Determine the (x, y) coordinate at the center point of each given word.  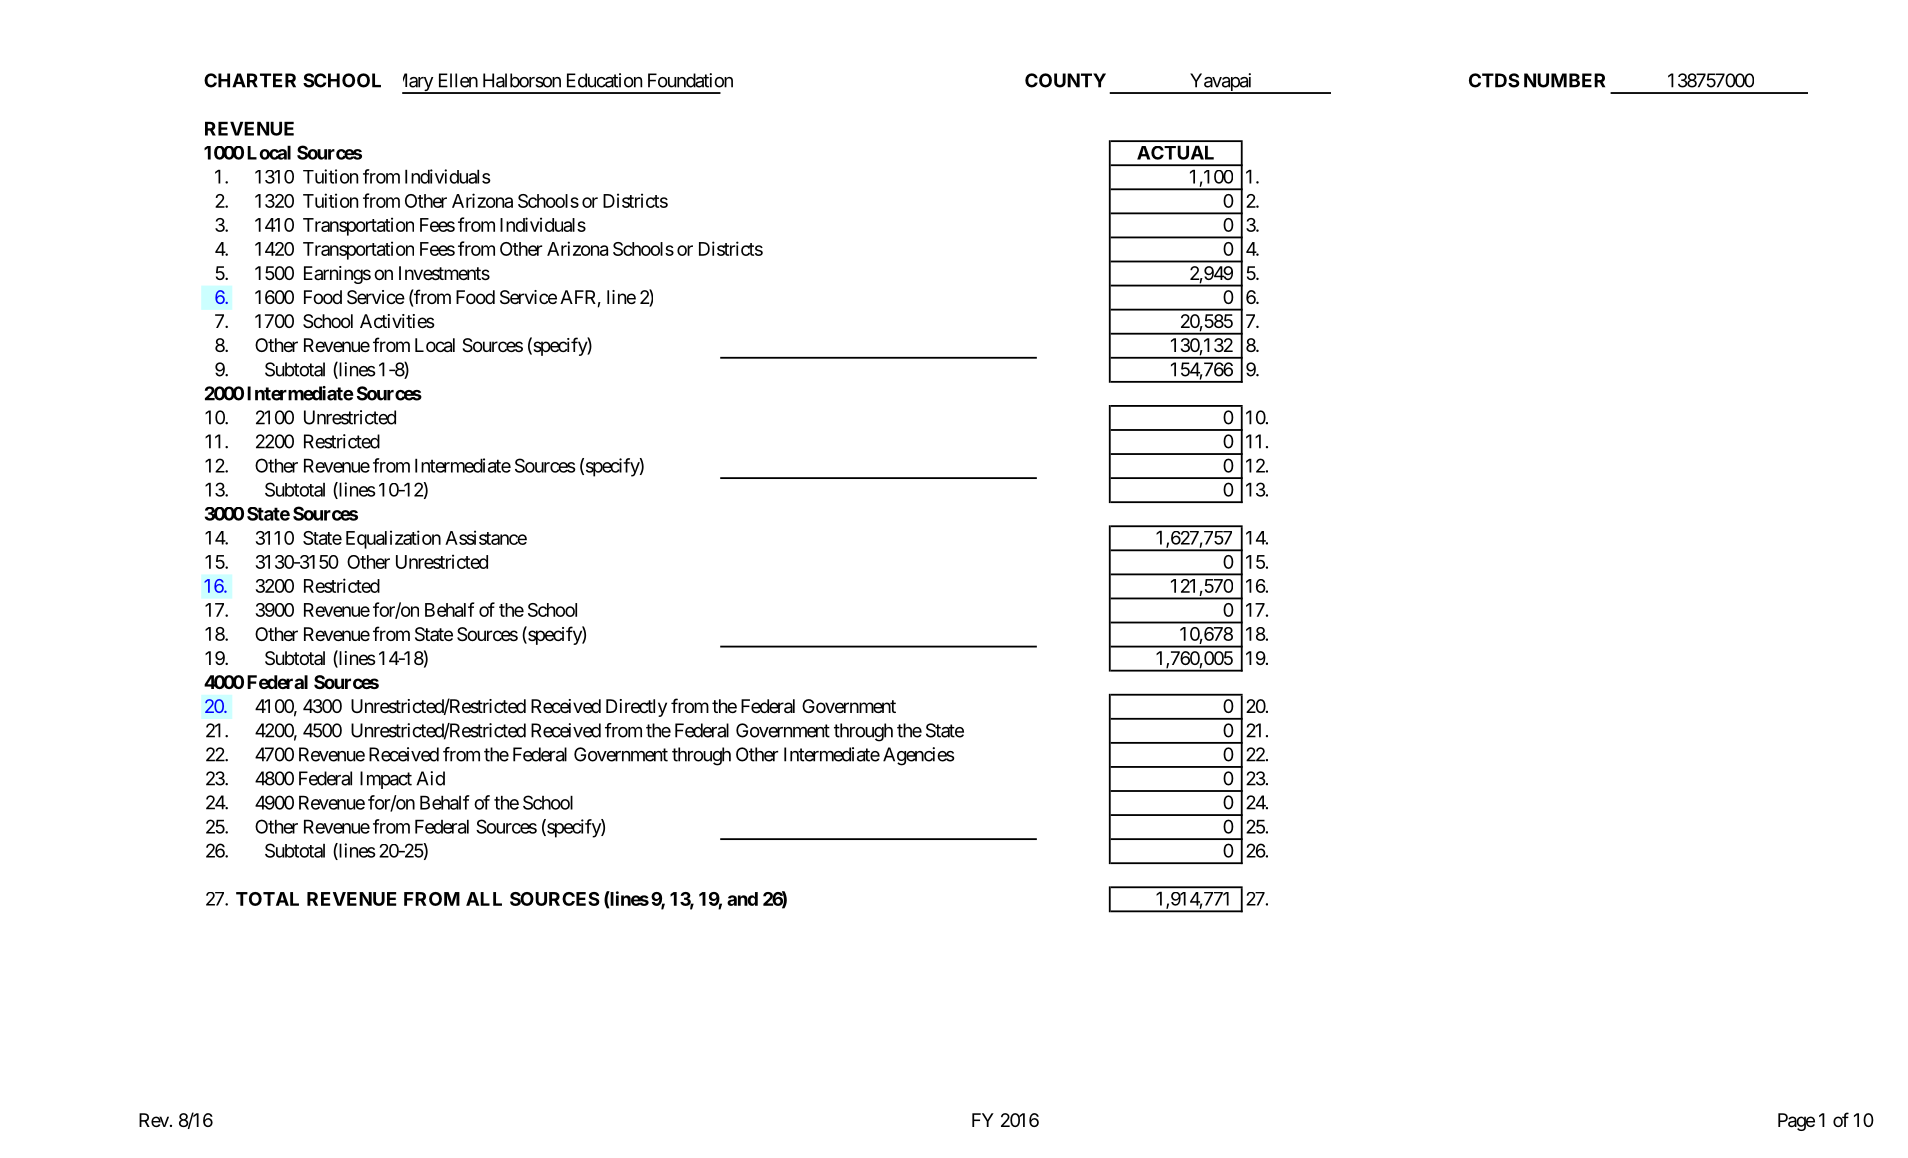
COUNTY (1065, 80)
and (742, 899)
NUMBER (1564, 80)
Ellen (458, 80)
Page (1796, 1122)
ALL (484, 899)
